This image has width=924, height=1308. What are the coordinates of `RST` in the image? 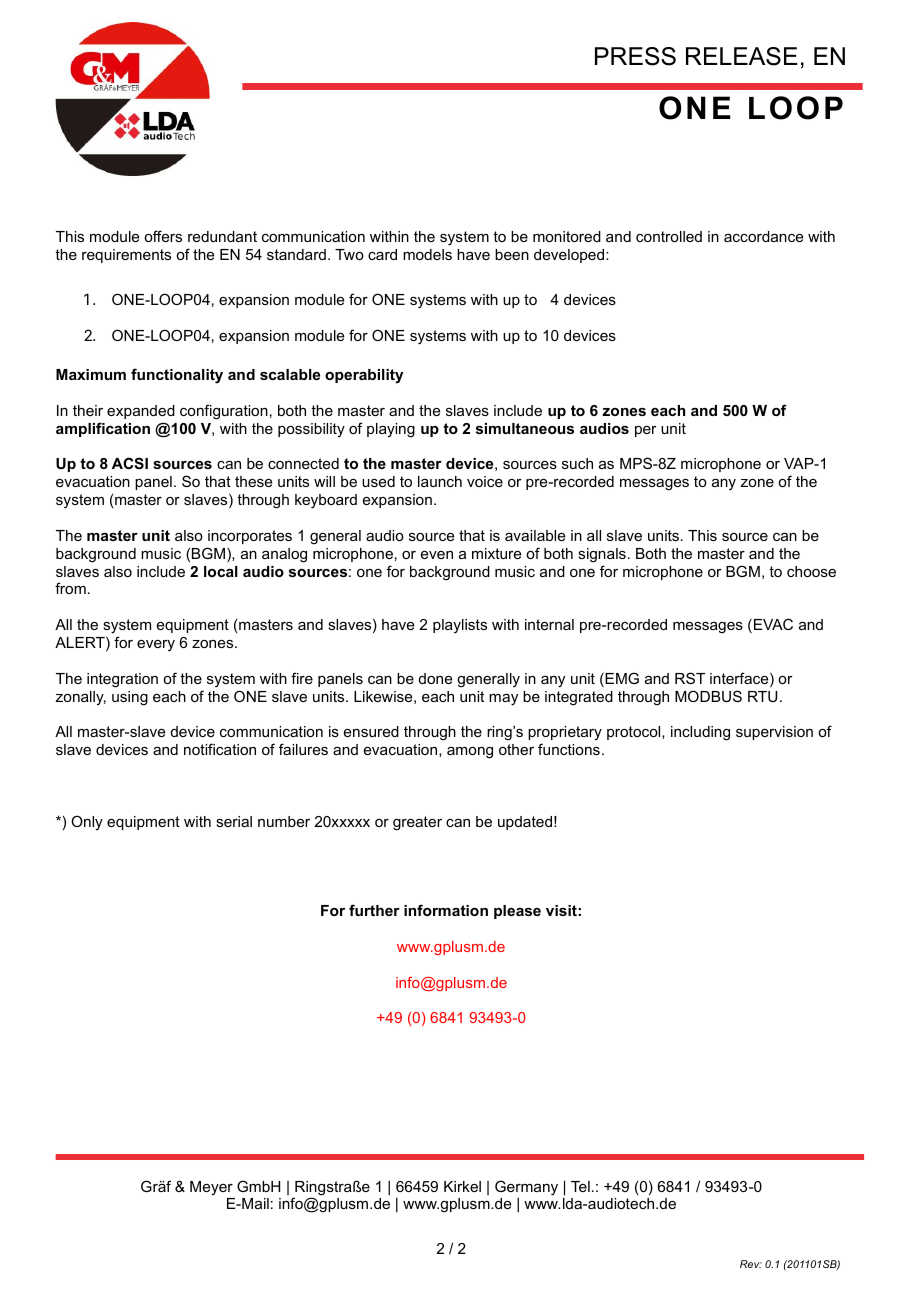 It's located at (690, 678).
